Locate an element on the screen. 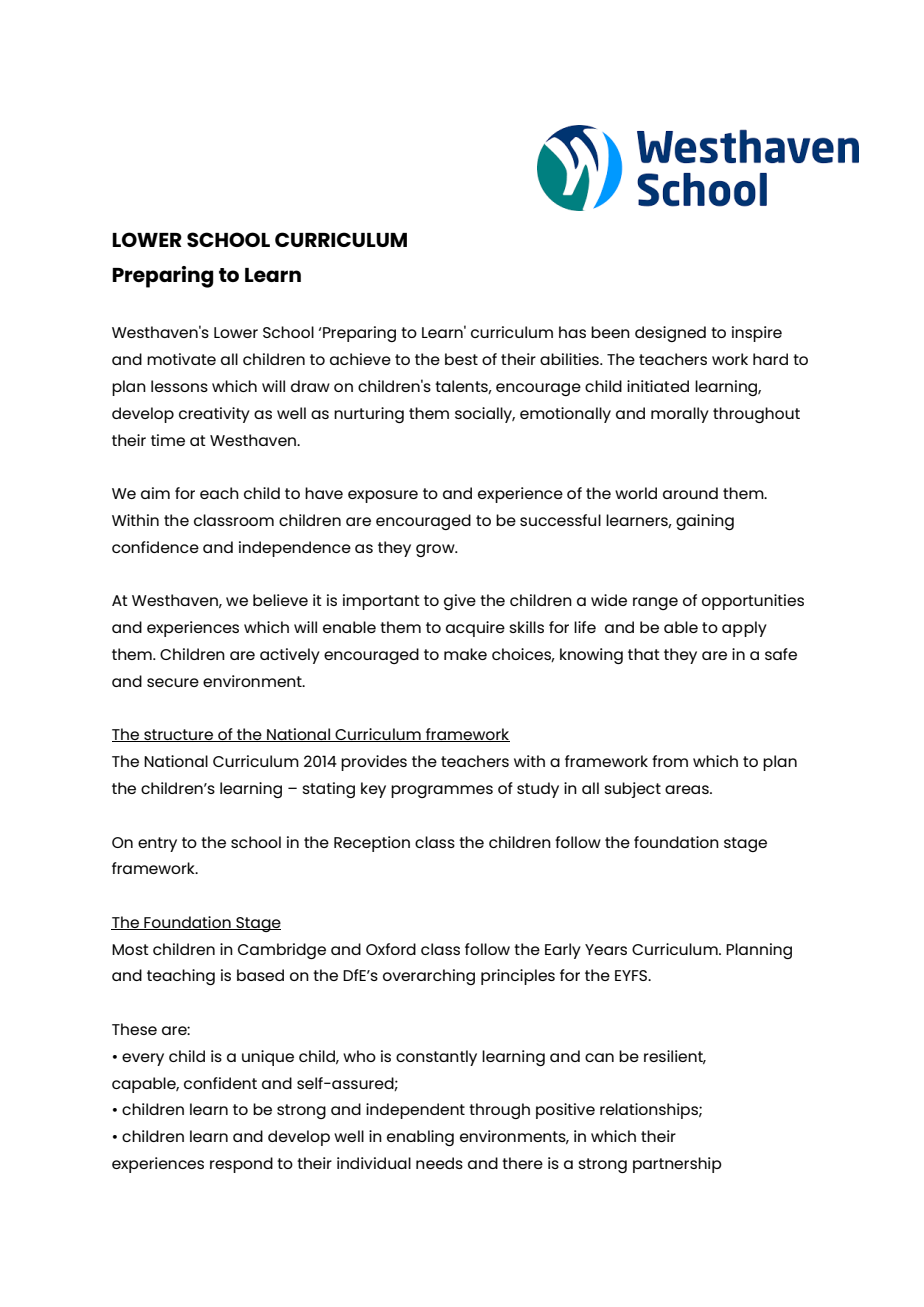  grow is located at coordinates (436, 550).
